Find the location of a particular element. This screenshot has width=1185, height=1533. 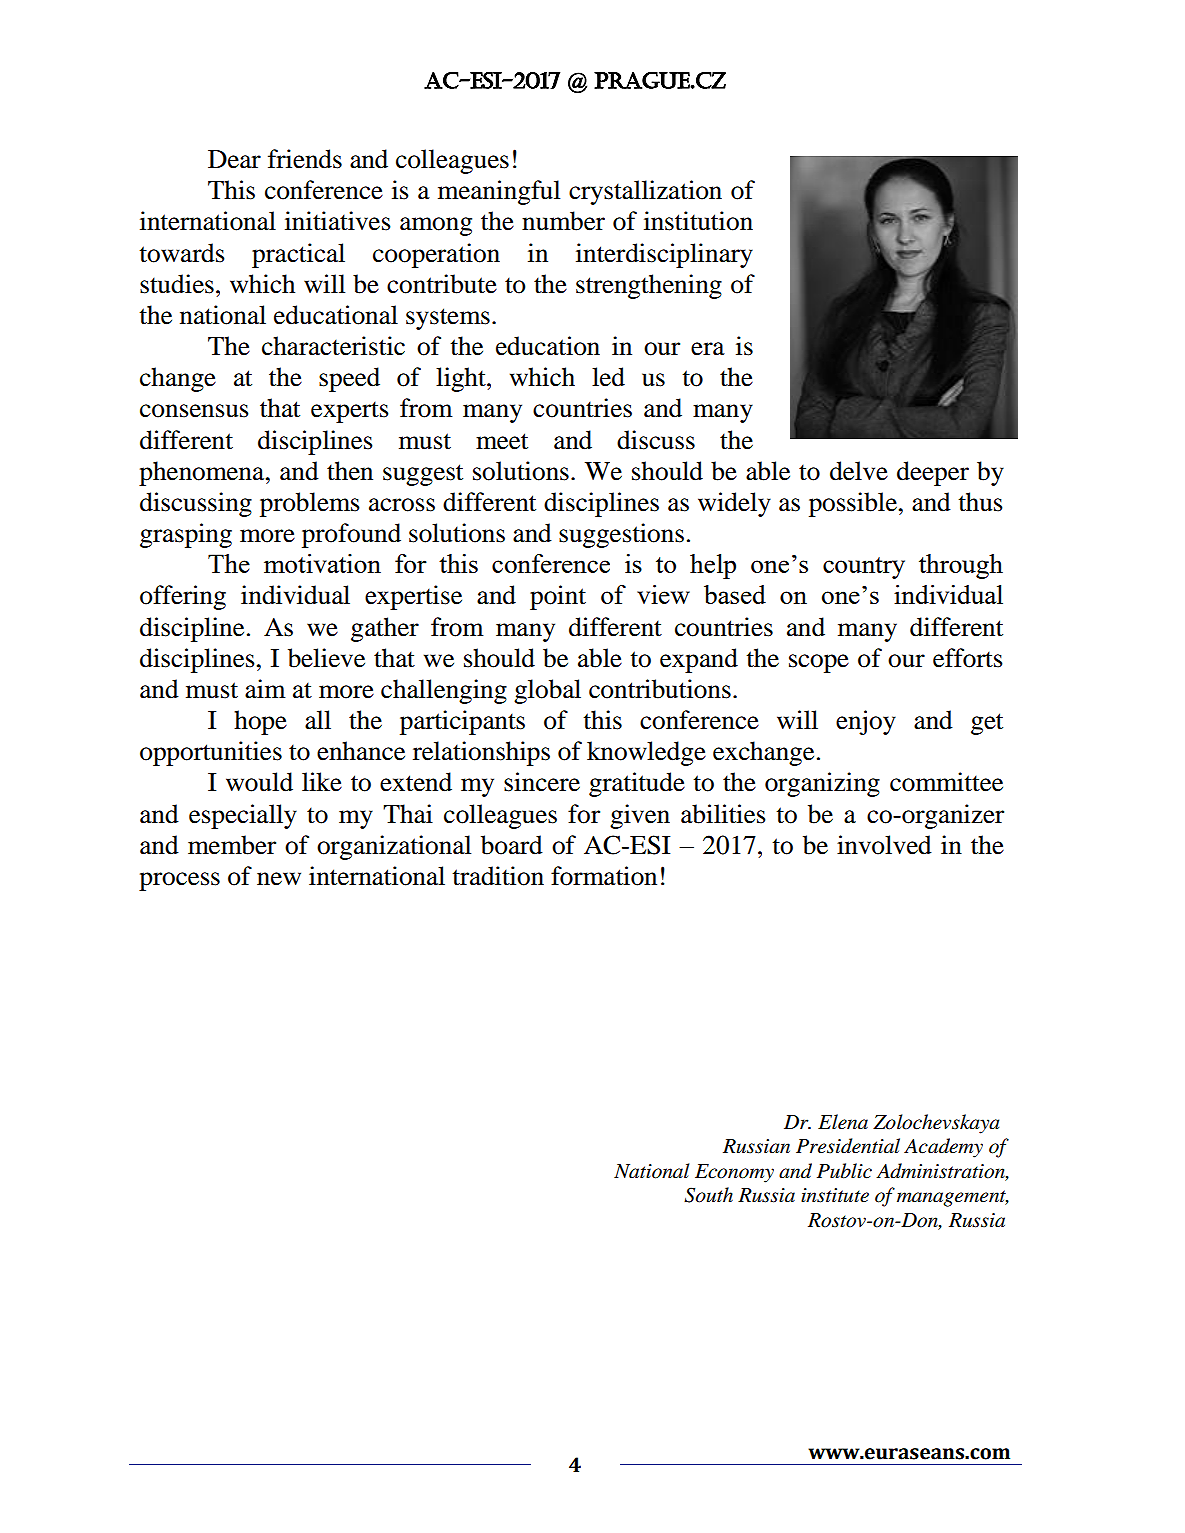

global is located at coordinates (547, 691).
